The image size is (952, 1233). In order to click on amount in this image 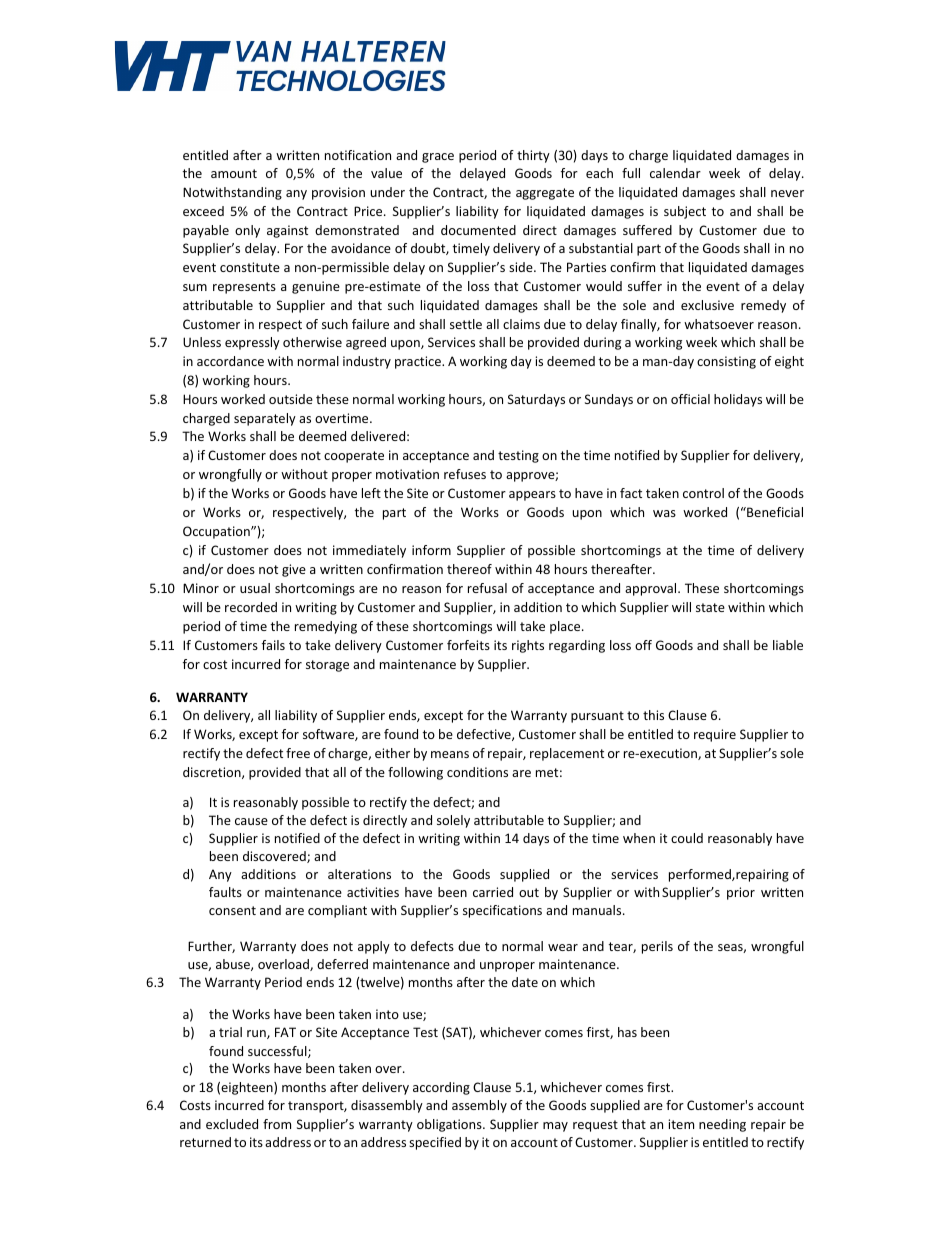, I will do `click(234, 173)`.
